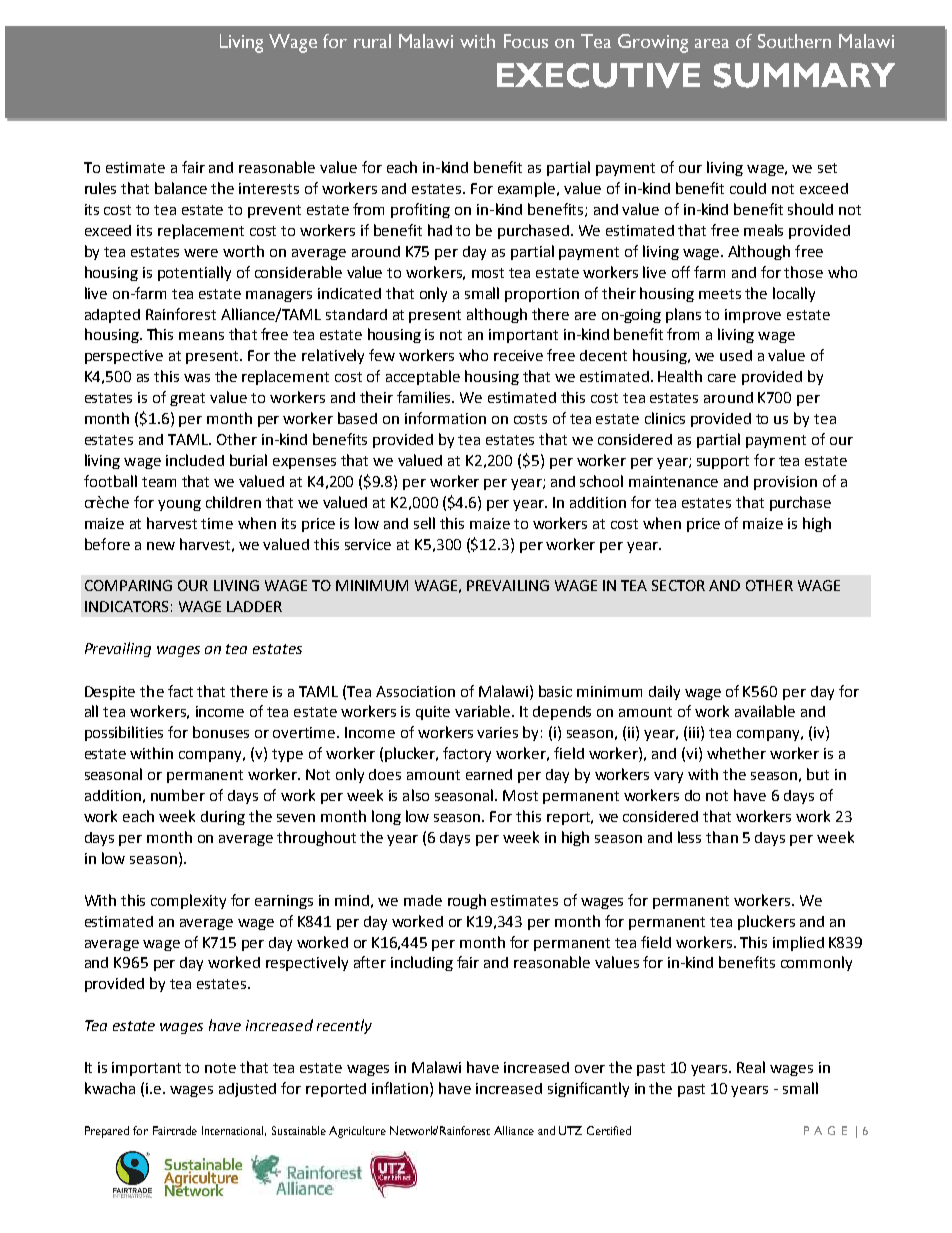 The image size is (952, 1233). I want to click on SECTOR, so click(678, 585).
